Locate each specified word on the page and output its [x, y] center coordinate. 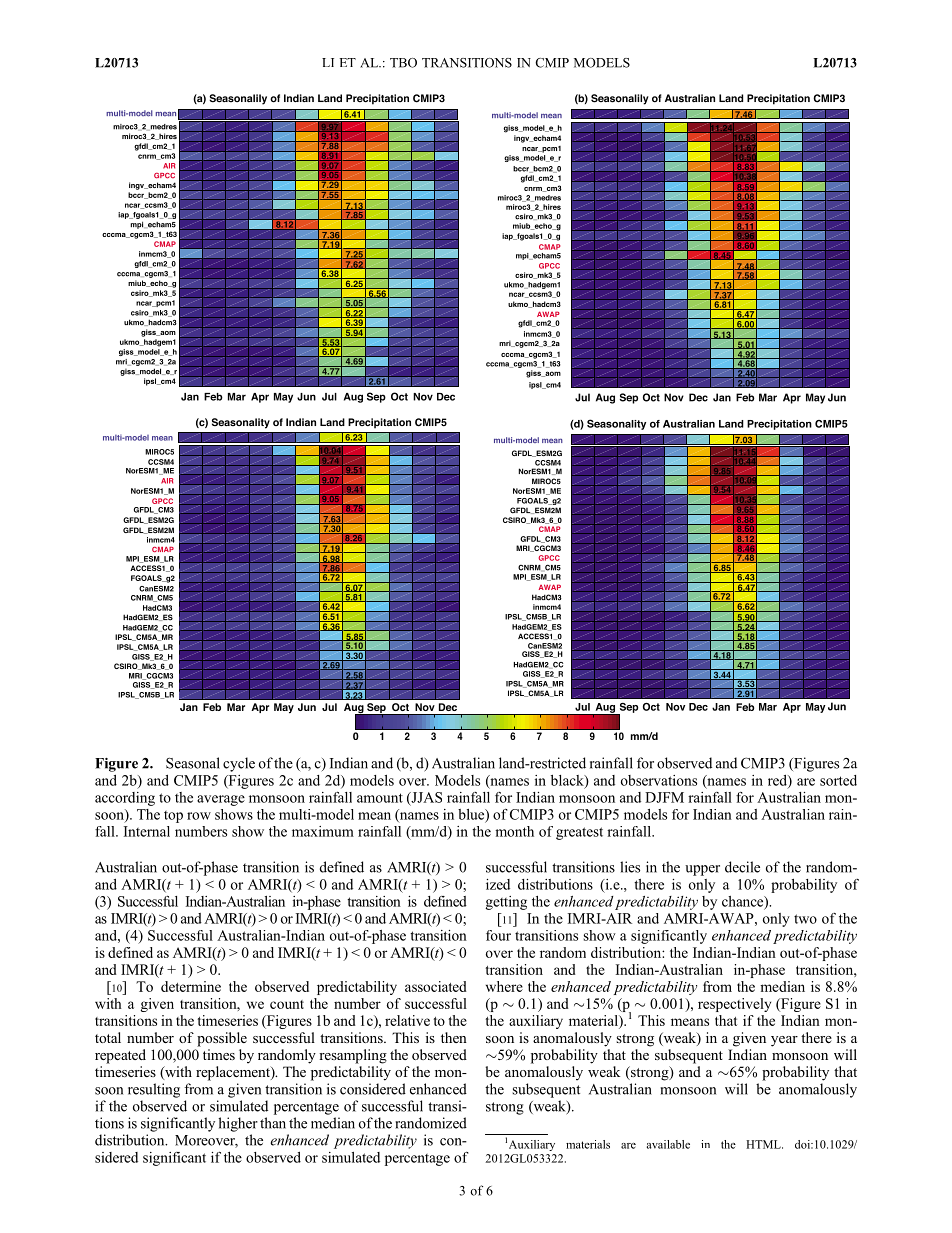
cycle [239, 764]
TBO [403, 63]
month [514, 831]
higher [238, 1124]
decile [742, 867]
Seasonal [193, 763]
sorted [838, 780]
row [199, 816]
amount [380, 798]
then [454, 1037]
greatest [579, 833]
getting [506, 903]
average [221, 800]
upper [702, 870]
